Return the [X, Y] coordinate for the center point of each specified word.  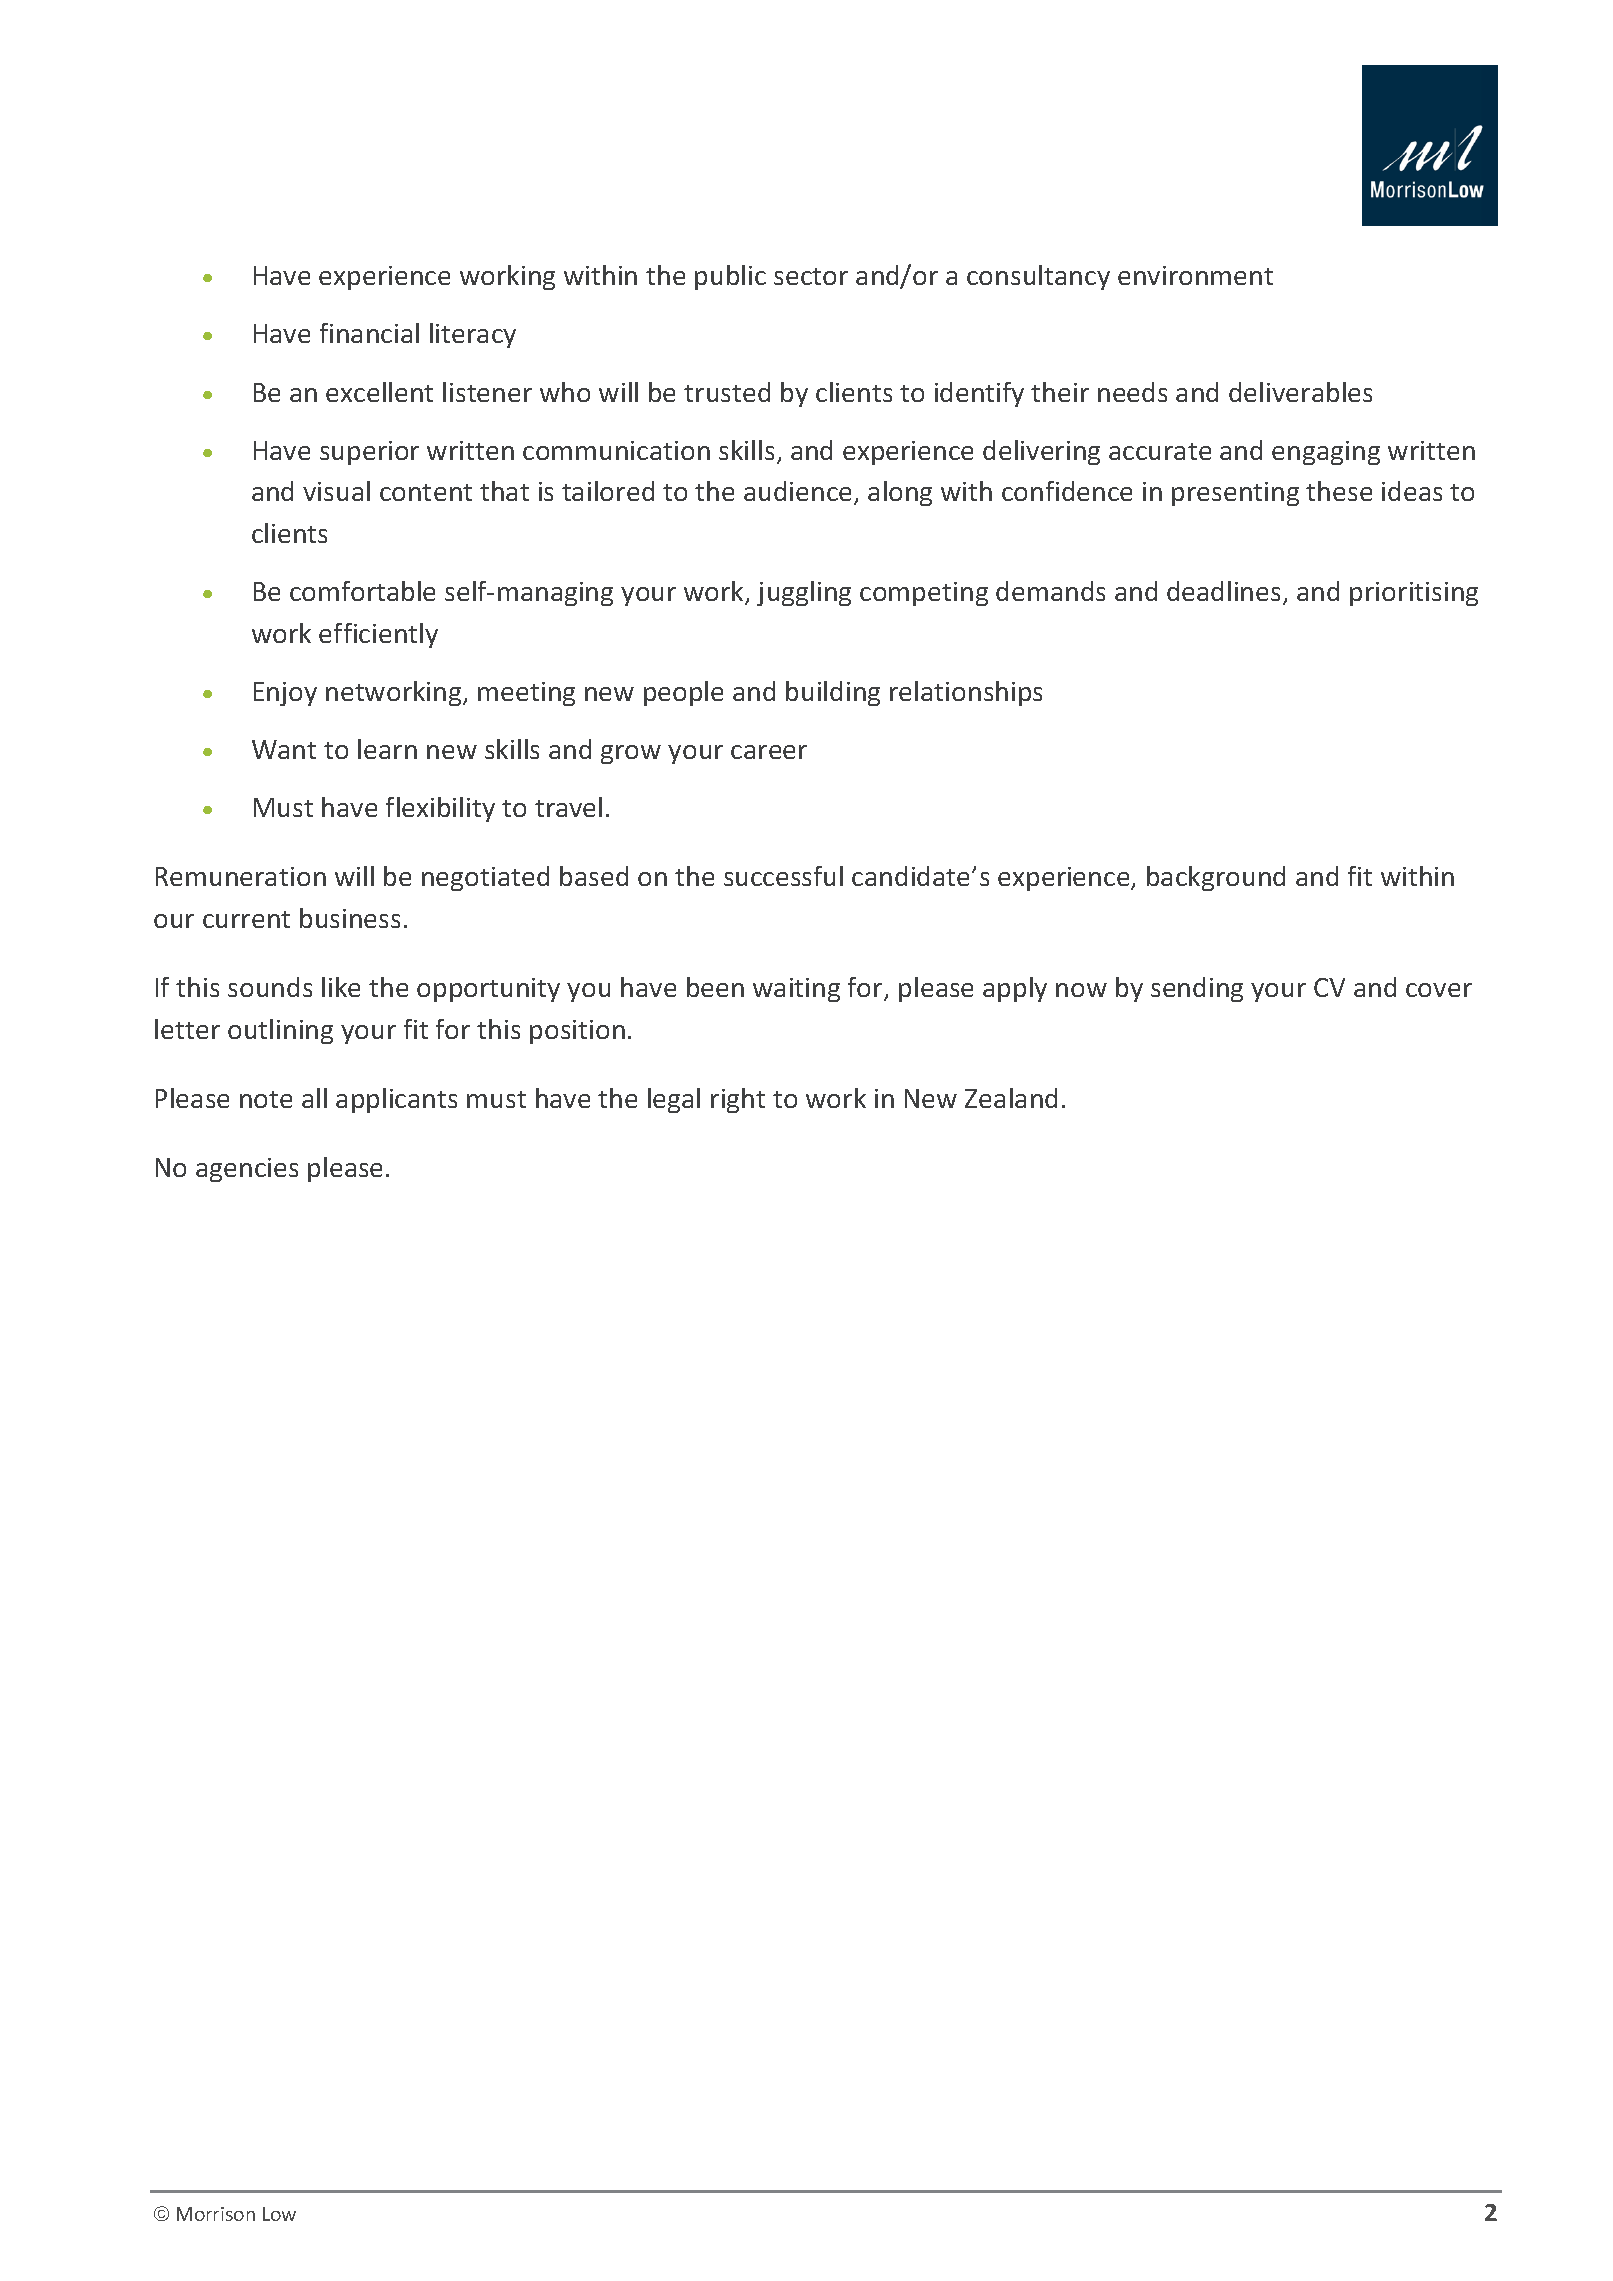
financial [369, 333]
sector [811, 276]
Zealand [1011, 1098]
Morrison [216, 2214]
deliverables [1300, 392]
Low [279, 2214]
